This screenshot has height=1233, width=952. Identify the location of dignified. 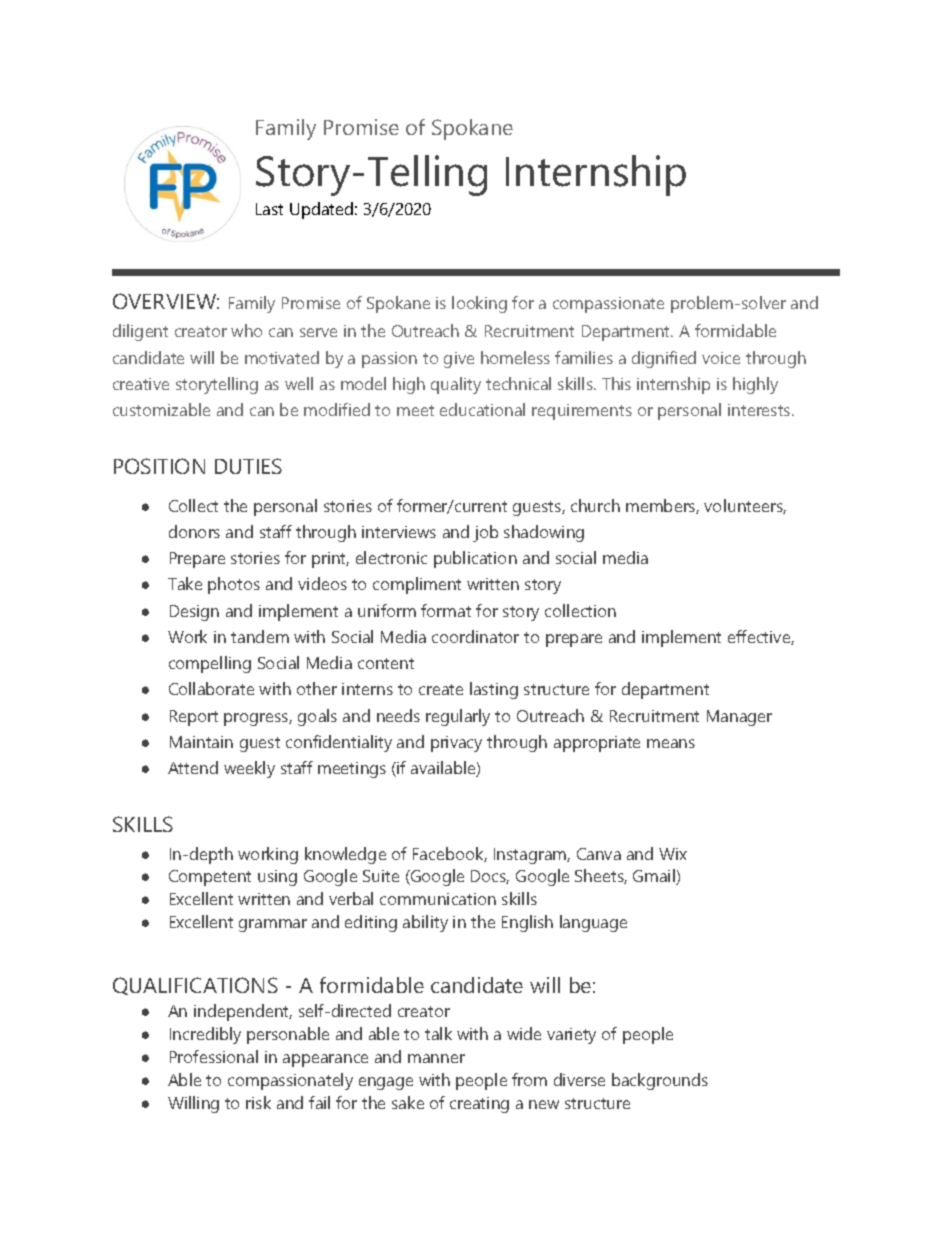
(664, 359).
